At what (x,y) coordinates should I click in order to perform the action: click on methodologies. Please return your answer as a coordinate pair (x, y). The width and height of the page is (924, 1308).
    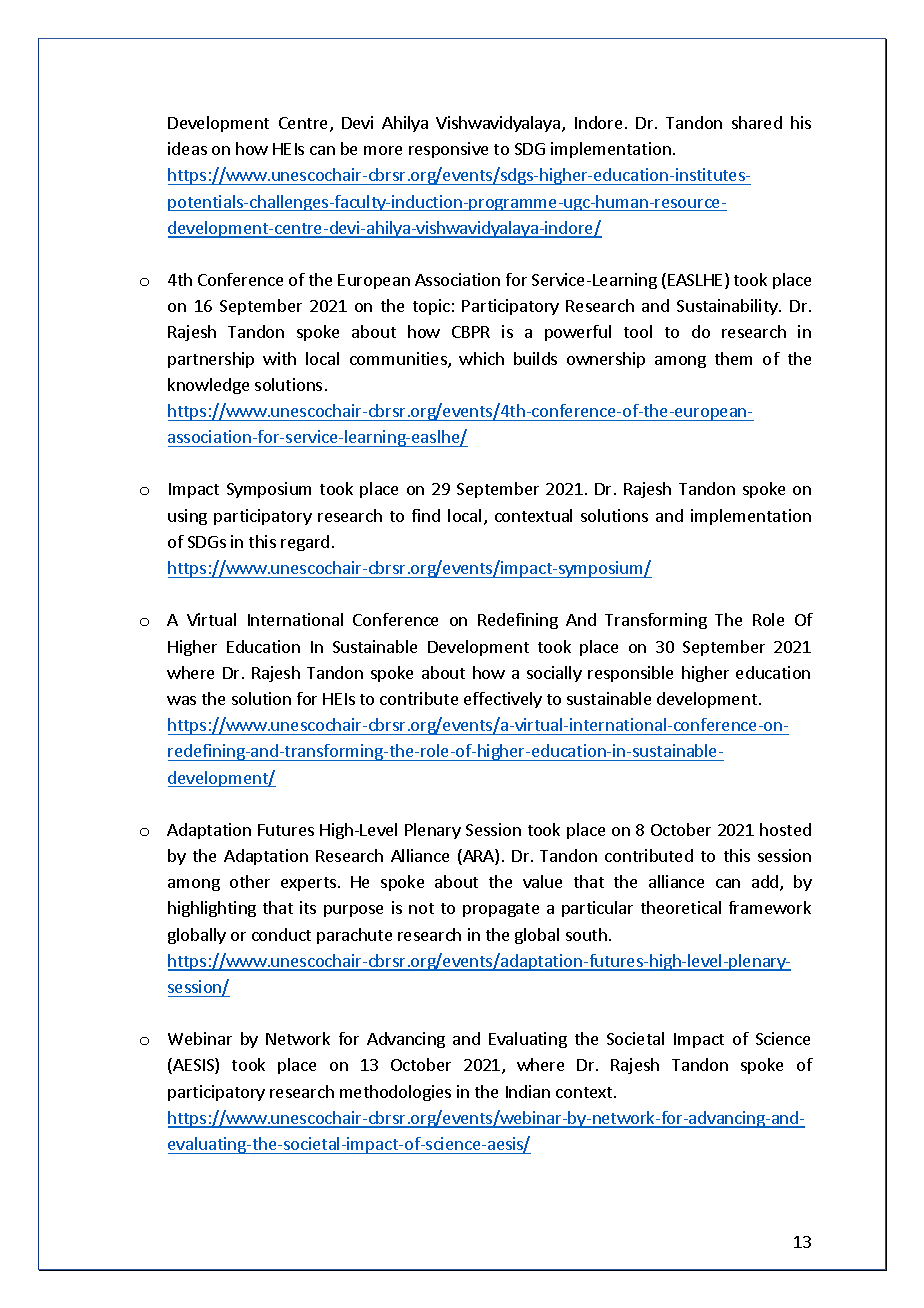
    Looking at the image, I should click on (395, 1093).
